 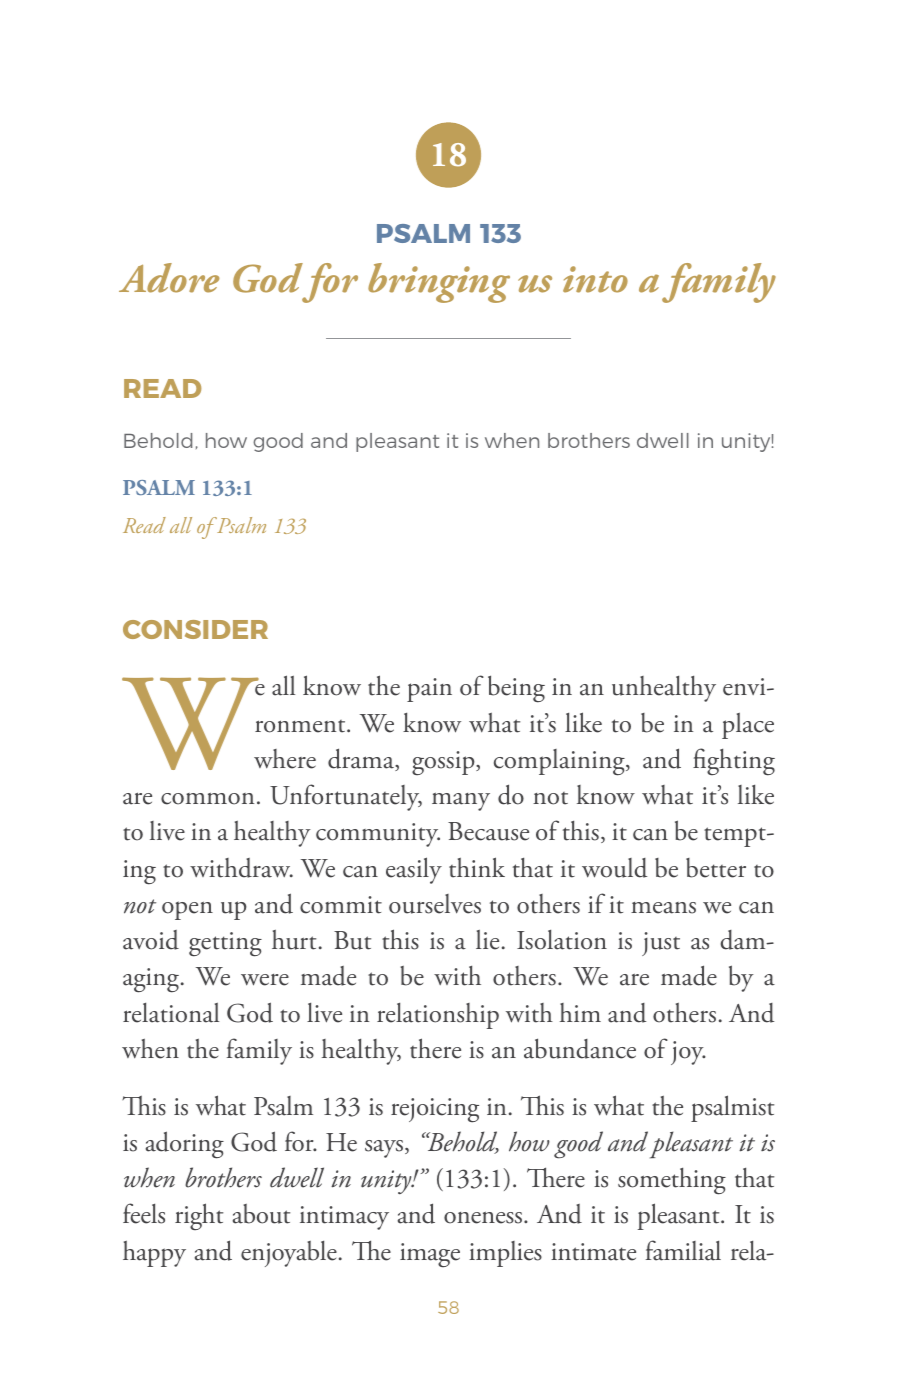 I want to click on bringing, so click(x=439, y=283).
